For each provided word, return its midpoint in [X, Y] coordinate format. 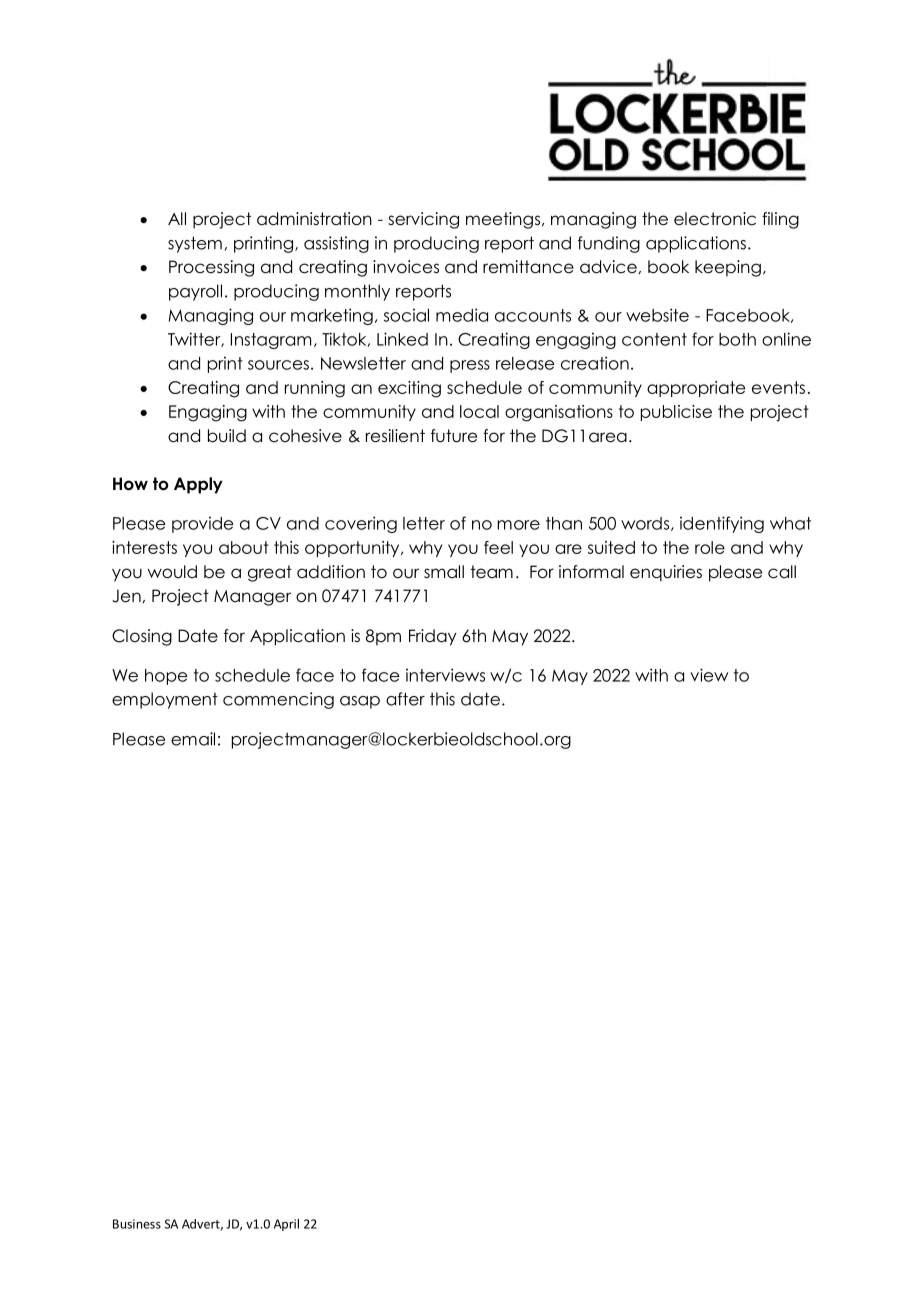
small [444, 571]
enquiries [666, 573]
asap [360, 702]
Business [137, 1224]
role [710, 547]
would [172, 572]
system [195, 244]
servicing [423, 220]
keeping [728, 268]
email [193, 739]
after [405, 699]
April [286, 1225]
